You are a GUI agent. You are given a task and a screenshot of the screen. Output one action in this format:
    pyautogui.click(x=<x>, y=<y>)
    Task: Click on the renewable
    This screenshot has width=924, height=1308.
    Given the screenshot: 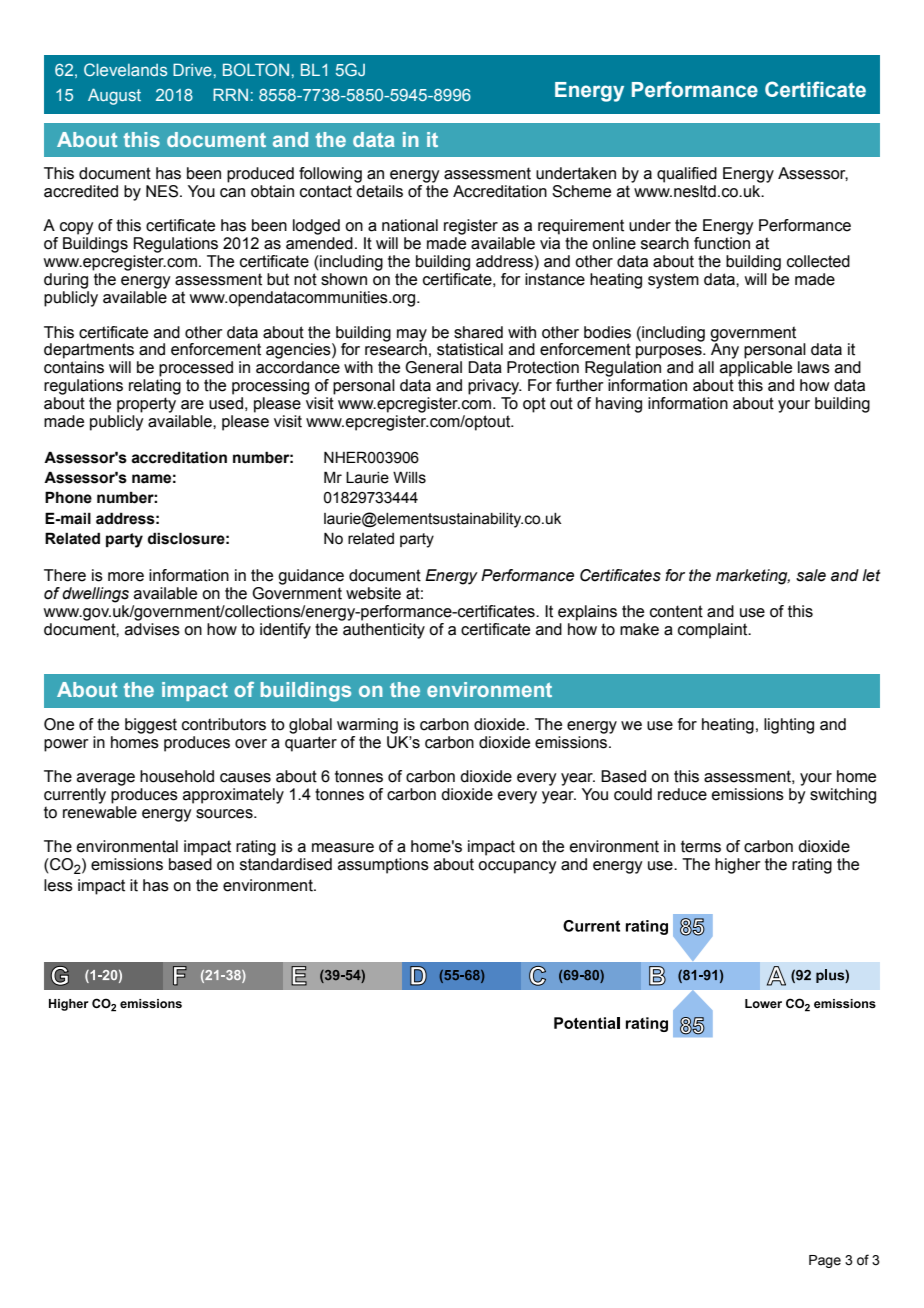 What is the action you would take?
    pyautogui.click(x=100, y=812)
